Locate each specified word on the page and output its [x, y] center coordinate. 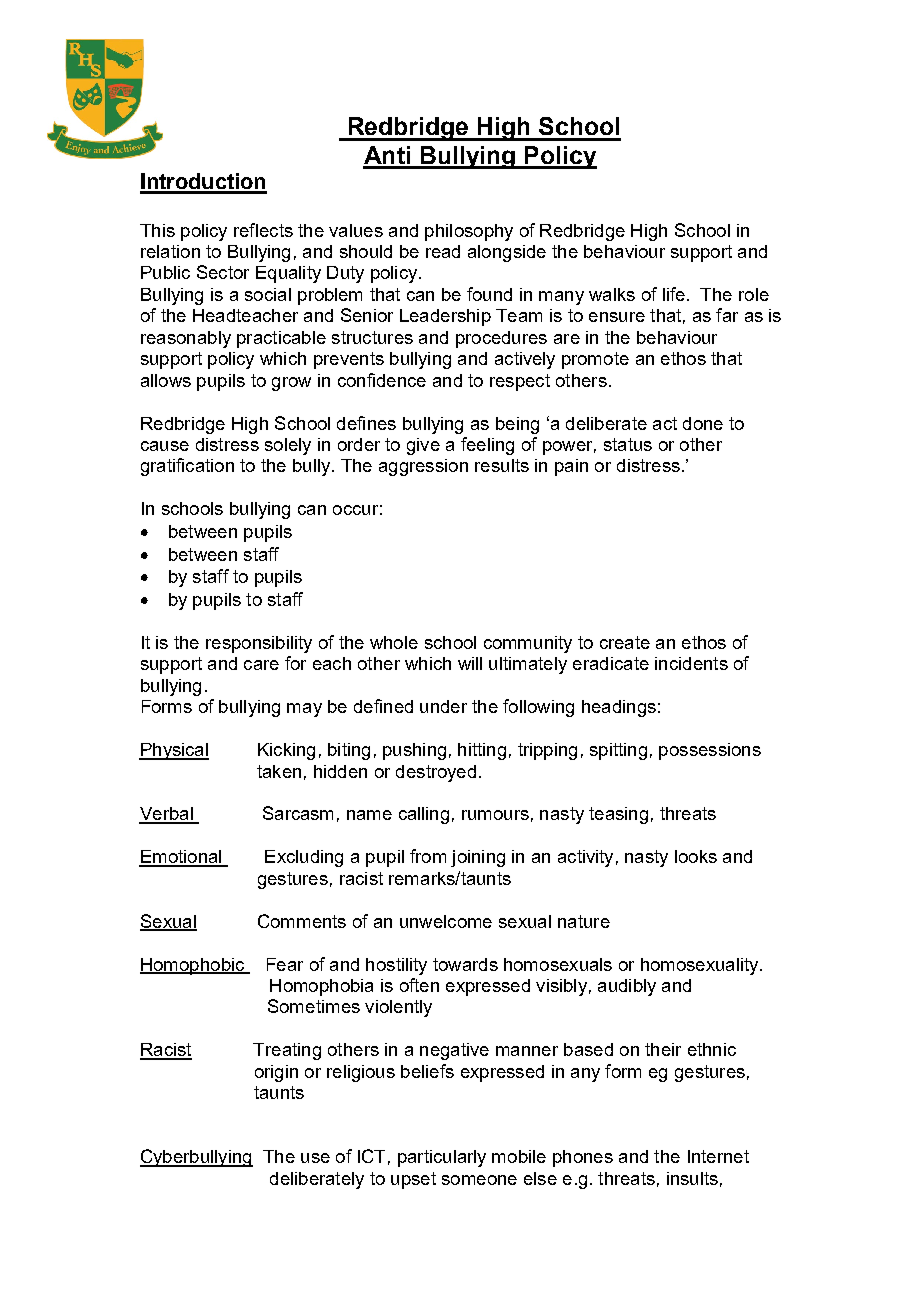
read [443, 251]
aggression [423, 467]
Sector [223, 272]
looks [696, 856]
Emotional [181, 858]
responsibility [259, 644]
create [625, 642]
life [674, 294]
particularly [442, 1158]
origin [276, 1073]
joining [478, 858]
